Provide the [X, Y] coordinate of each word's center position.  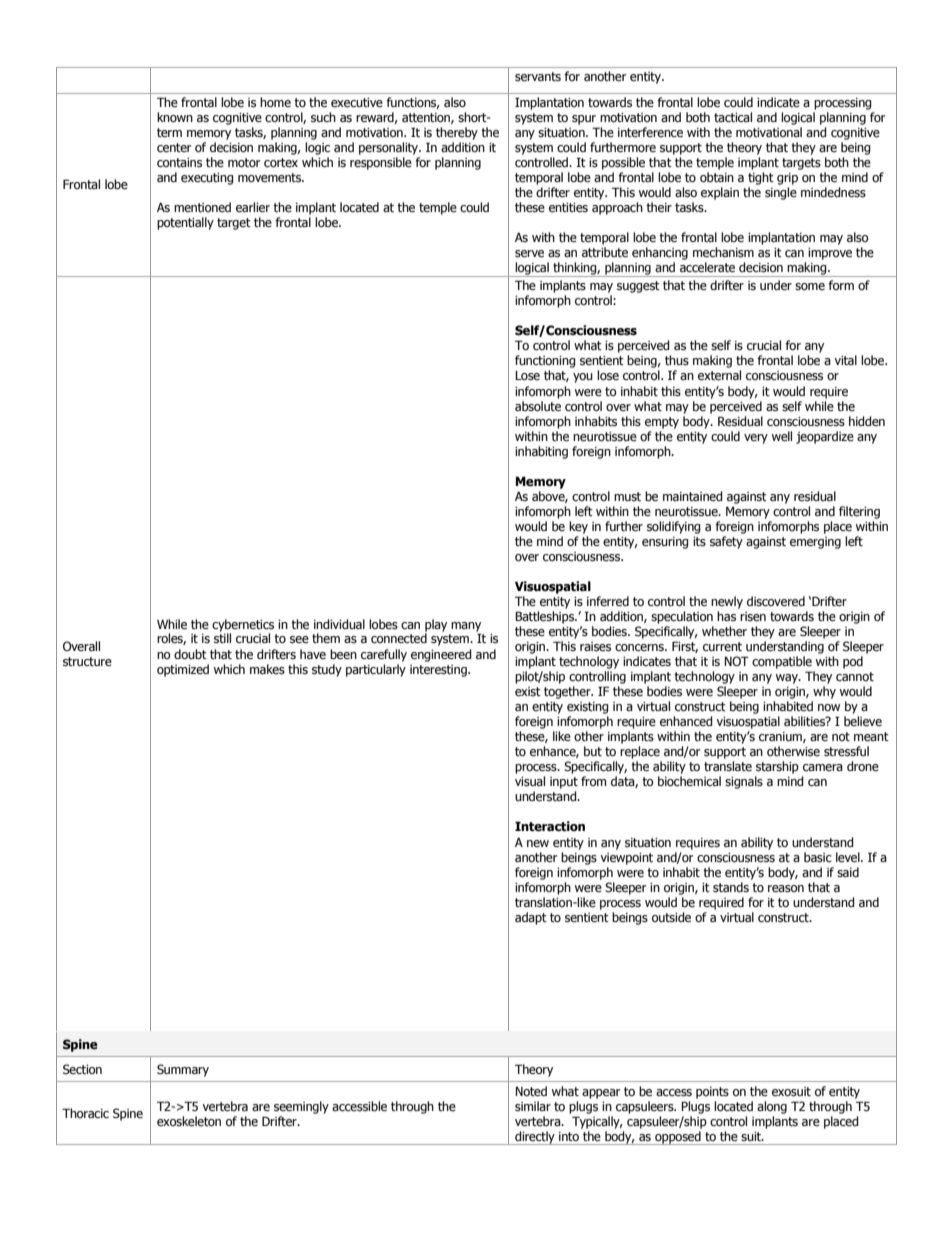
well [782, 436]
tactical [733, 117]
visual [530, 781]
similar [533, 1106]
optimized [183, 670]
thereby [457, 133]
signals [744, 782]
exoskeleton [189, 1121]
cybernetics [243, 626]
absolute [538, 406]
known [175, 117]
